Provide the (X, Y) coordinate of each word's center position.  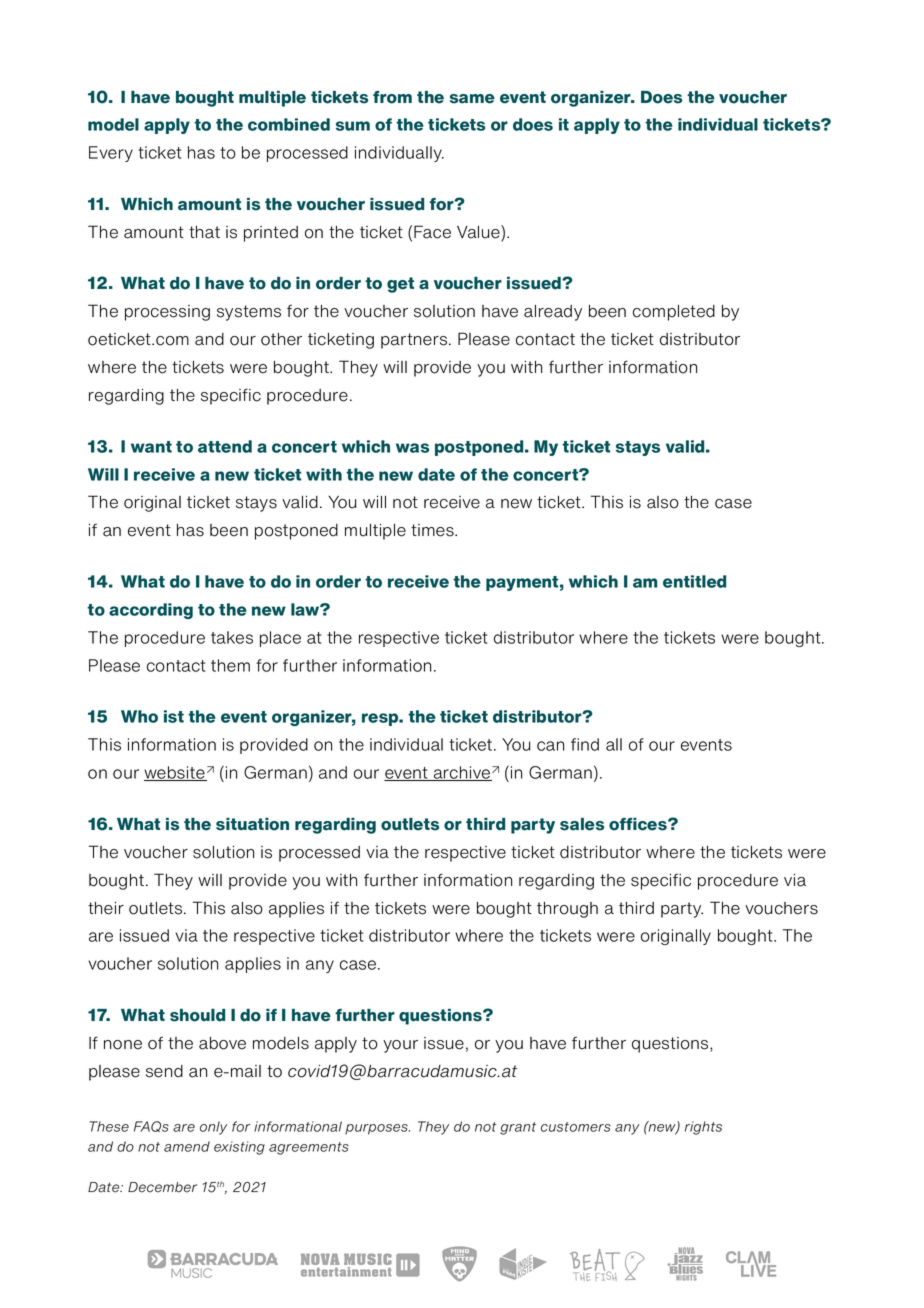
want (151, 447)
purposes (377, 1129)
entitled (694, 581)
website (175, 773)
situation (252, 824)
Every (111, 154)
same (472, 99)
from (392, 97)
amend (187, 1146)
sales (582, 824)
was (412, 448)
